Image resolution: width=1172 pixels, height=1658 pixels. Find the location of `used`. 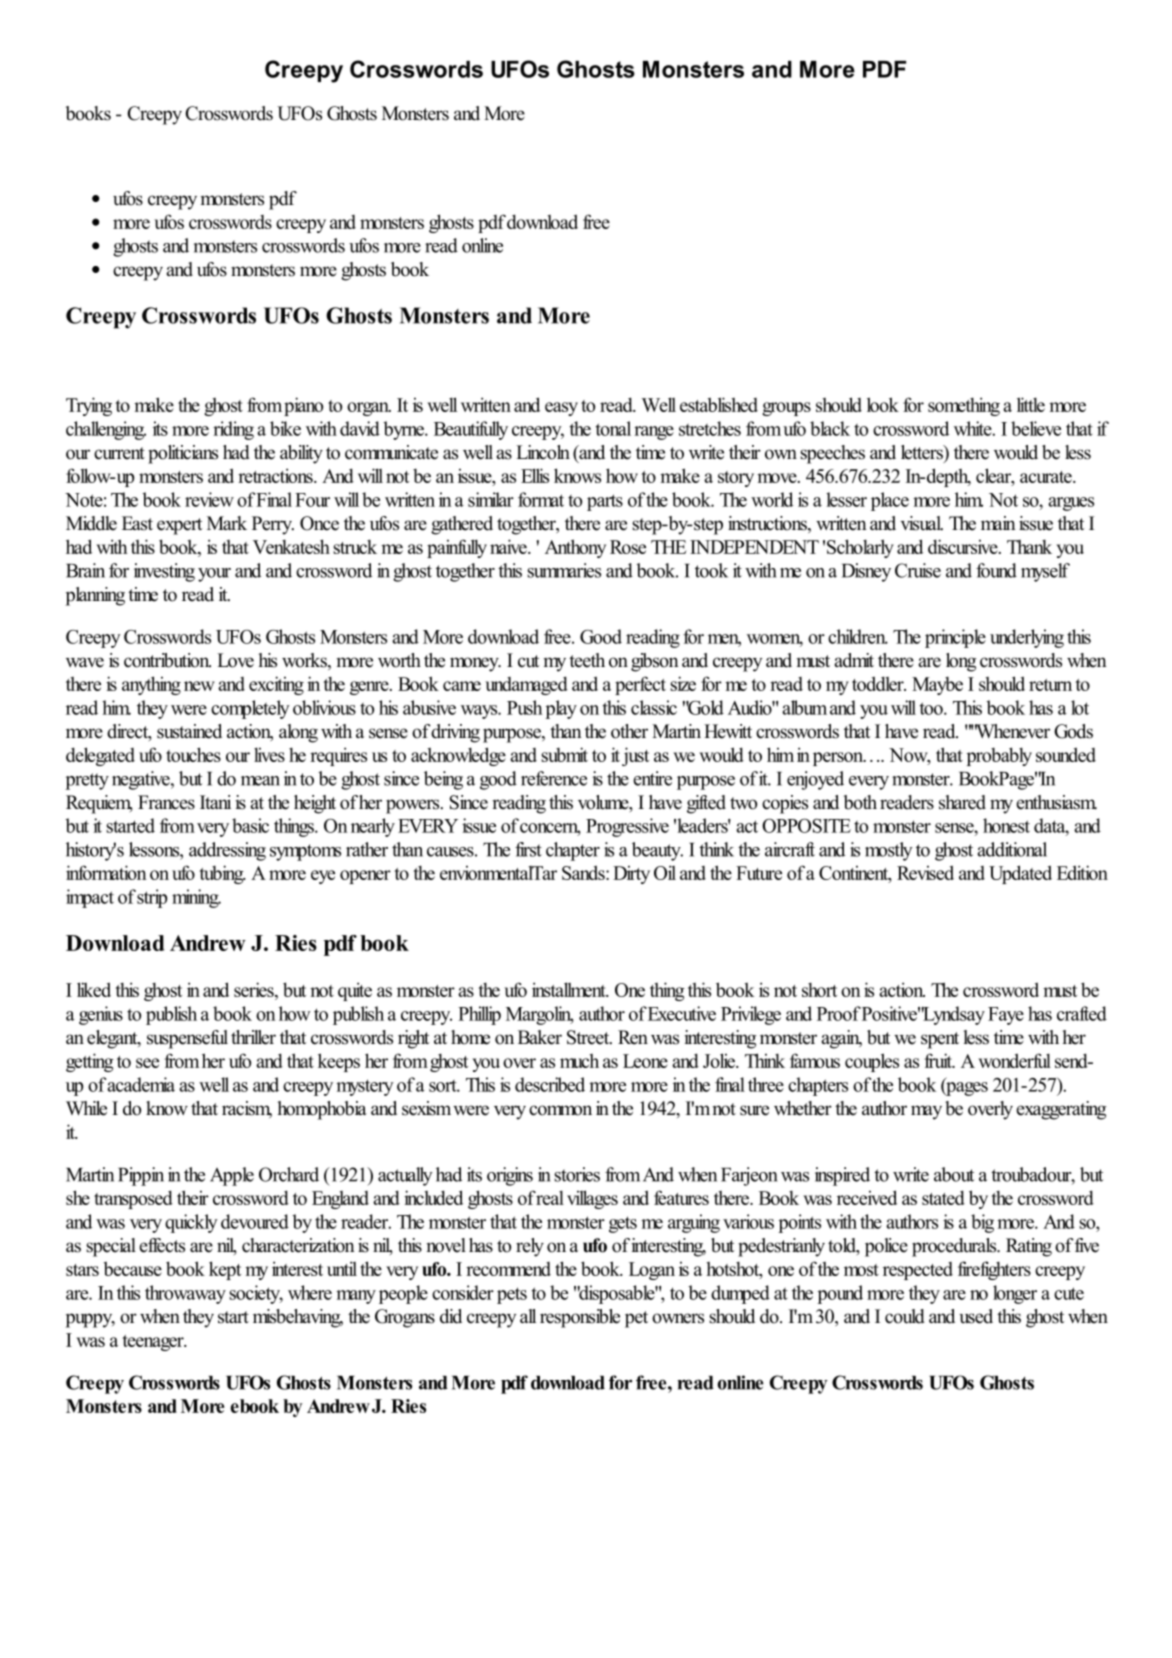

used is located at coordinates (976, 1316).
